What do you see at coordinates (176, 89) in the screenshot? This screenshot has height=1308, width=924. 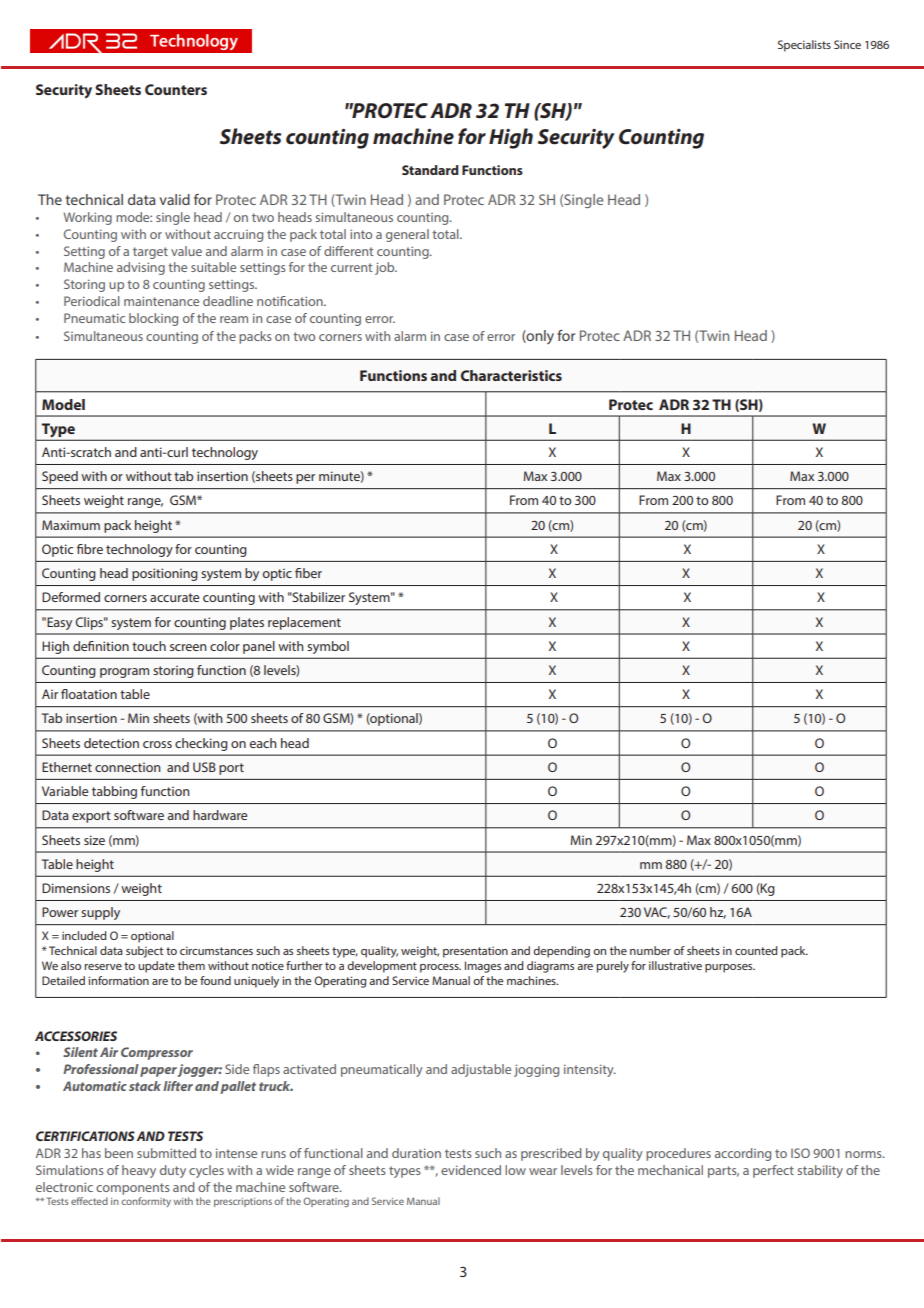 I see `Counters` at bounding box center [176, 89].
